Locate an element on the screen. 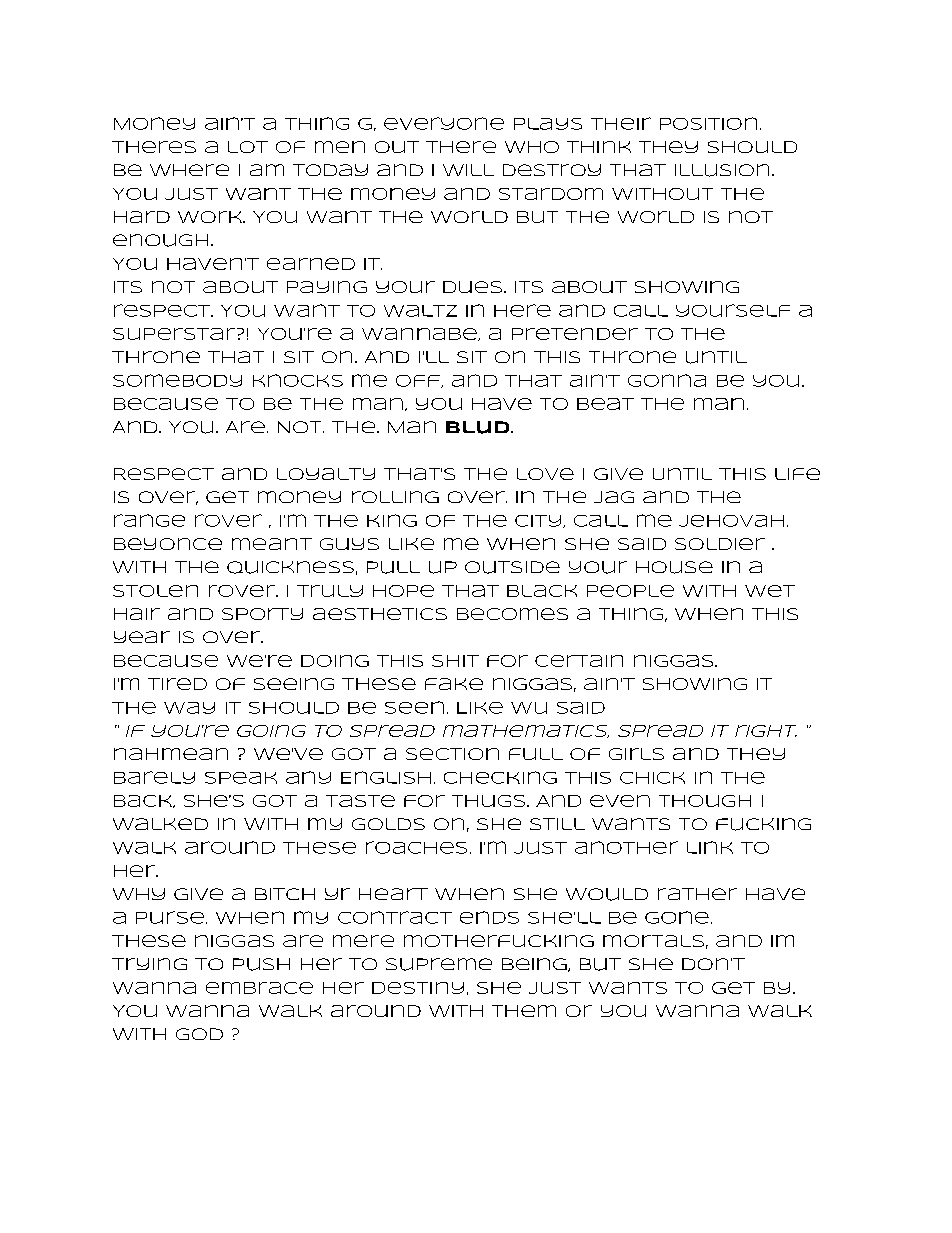  destiny is located at coordinates (418, 988).
